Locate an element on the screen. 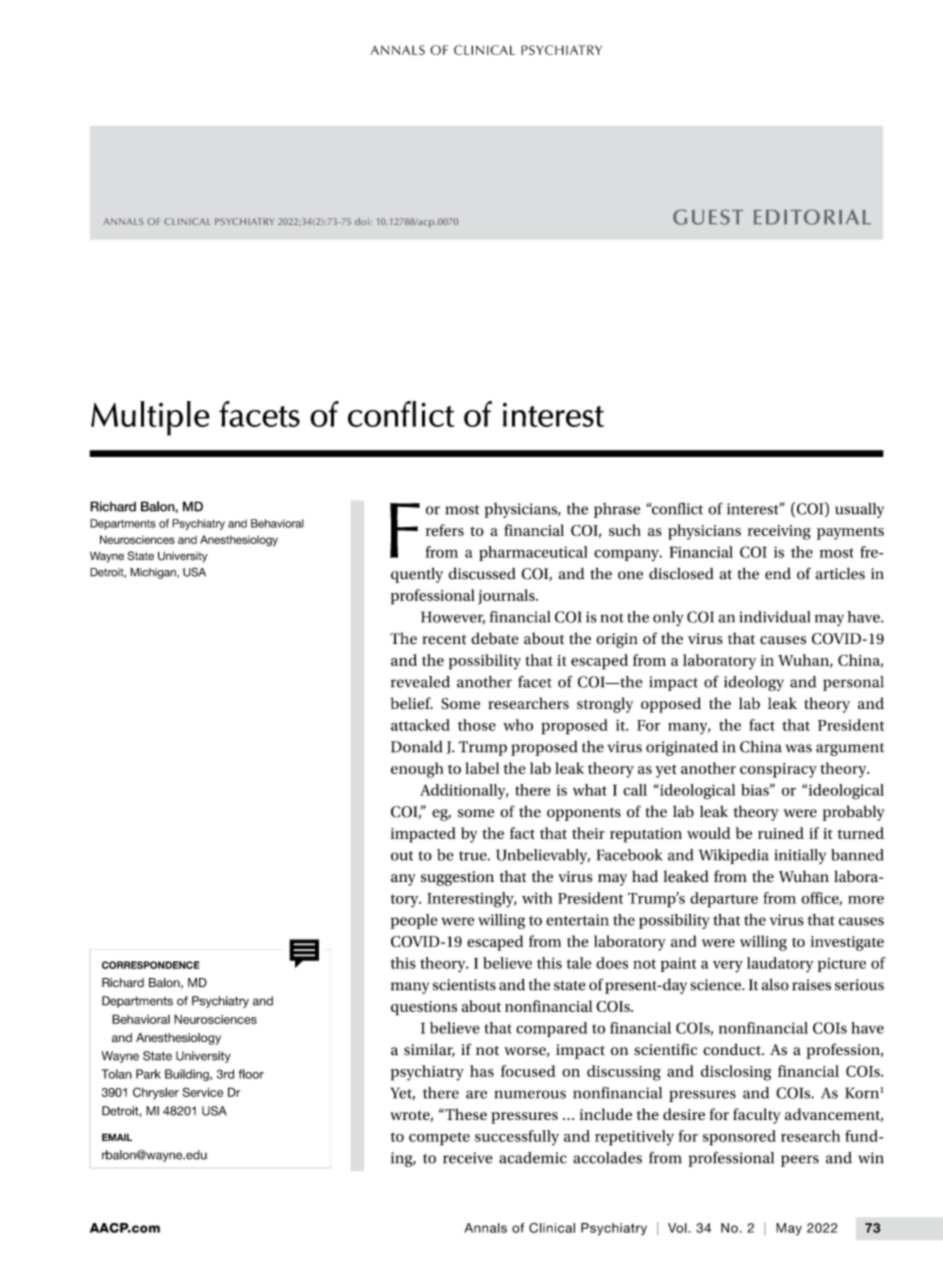  EDITORIAL is located at coordinates (812, 217).
